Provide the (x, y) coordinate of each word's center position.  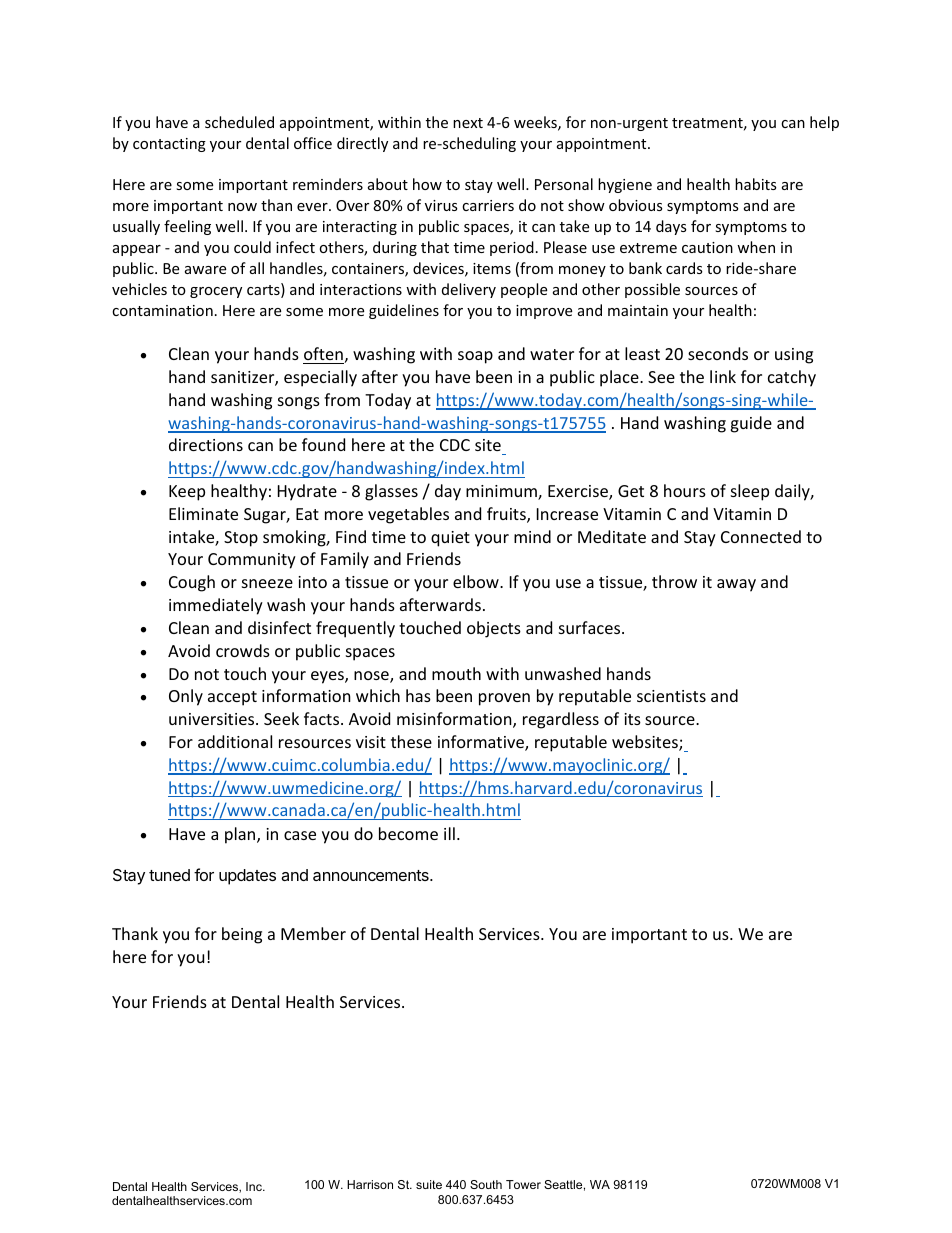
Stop (241, 539)
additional (235, 741)
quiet (450, 539)
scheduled (239, 122)
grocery (216, 292)
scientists (671, 696)
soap (475, 357)
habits (756, 184)
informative (482, 743)
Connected (761, 536)
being (242, 935)
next (468, 123)
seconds (718, 353)
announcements (372, 875)
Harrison (370, 1184)
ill (449, 833)
